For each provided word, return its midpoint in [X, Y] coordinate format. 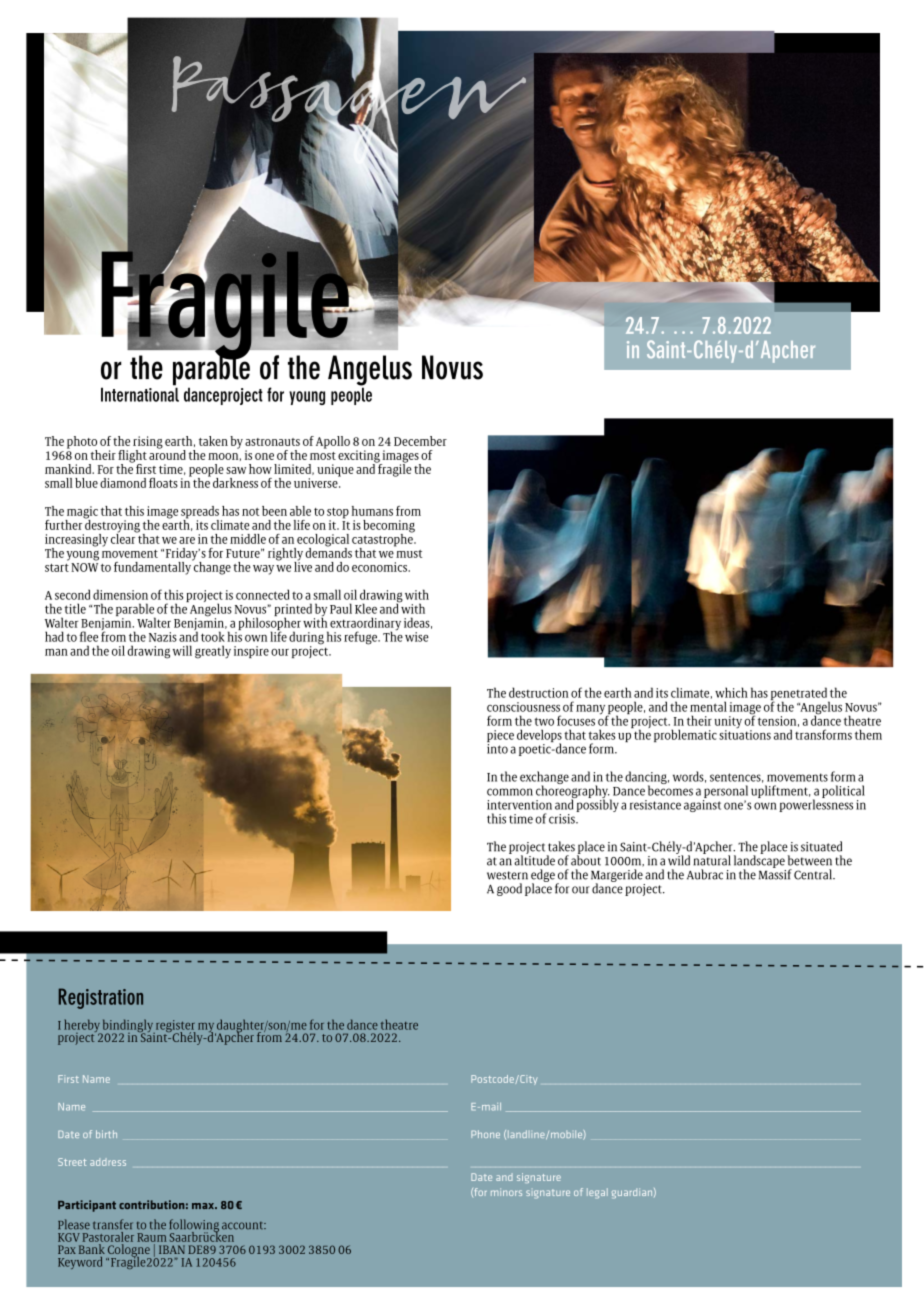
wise [417, 637]
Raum [152, 1237]
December [420, 441]
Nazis [163, 637]
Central [814, 874]
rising [148, 443]
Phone [485, 1134]
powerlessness [816, 804]
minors [506, 1192]
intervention [519, 805]
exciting [360, 457]
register [174, 1027]
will [182, 650]
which [731, 692]
